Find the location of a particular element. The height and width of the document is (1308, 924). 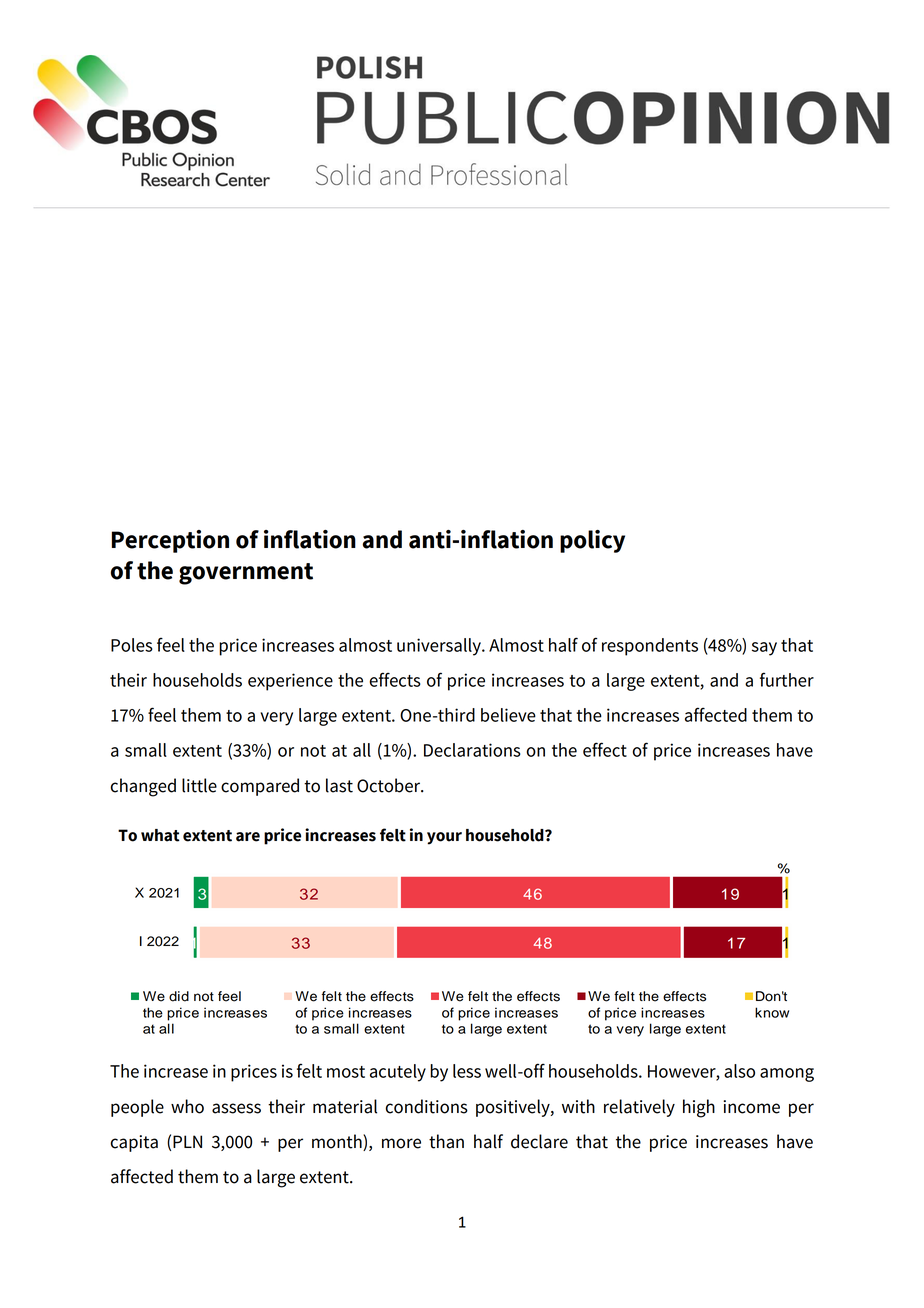

high is located at coordinates (699, 1108).
